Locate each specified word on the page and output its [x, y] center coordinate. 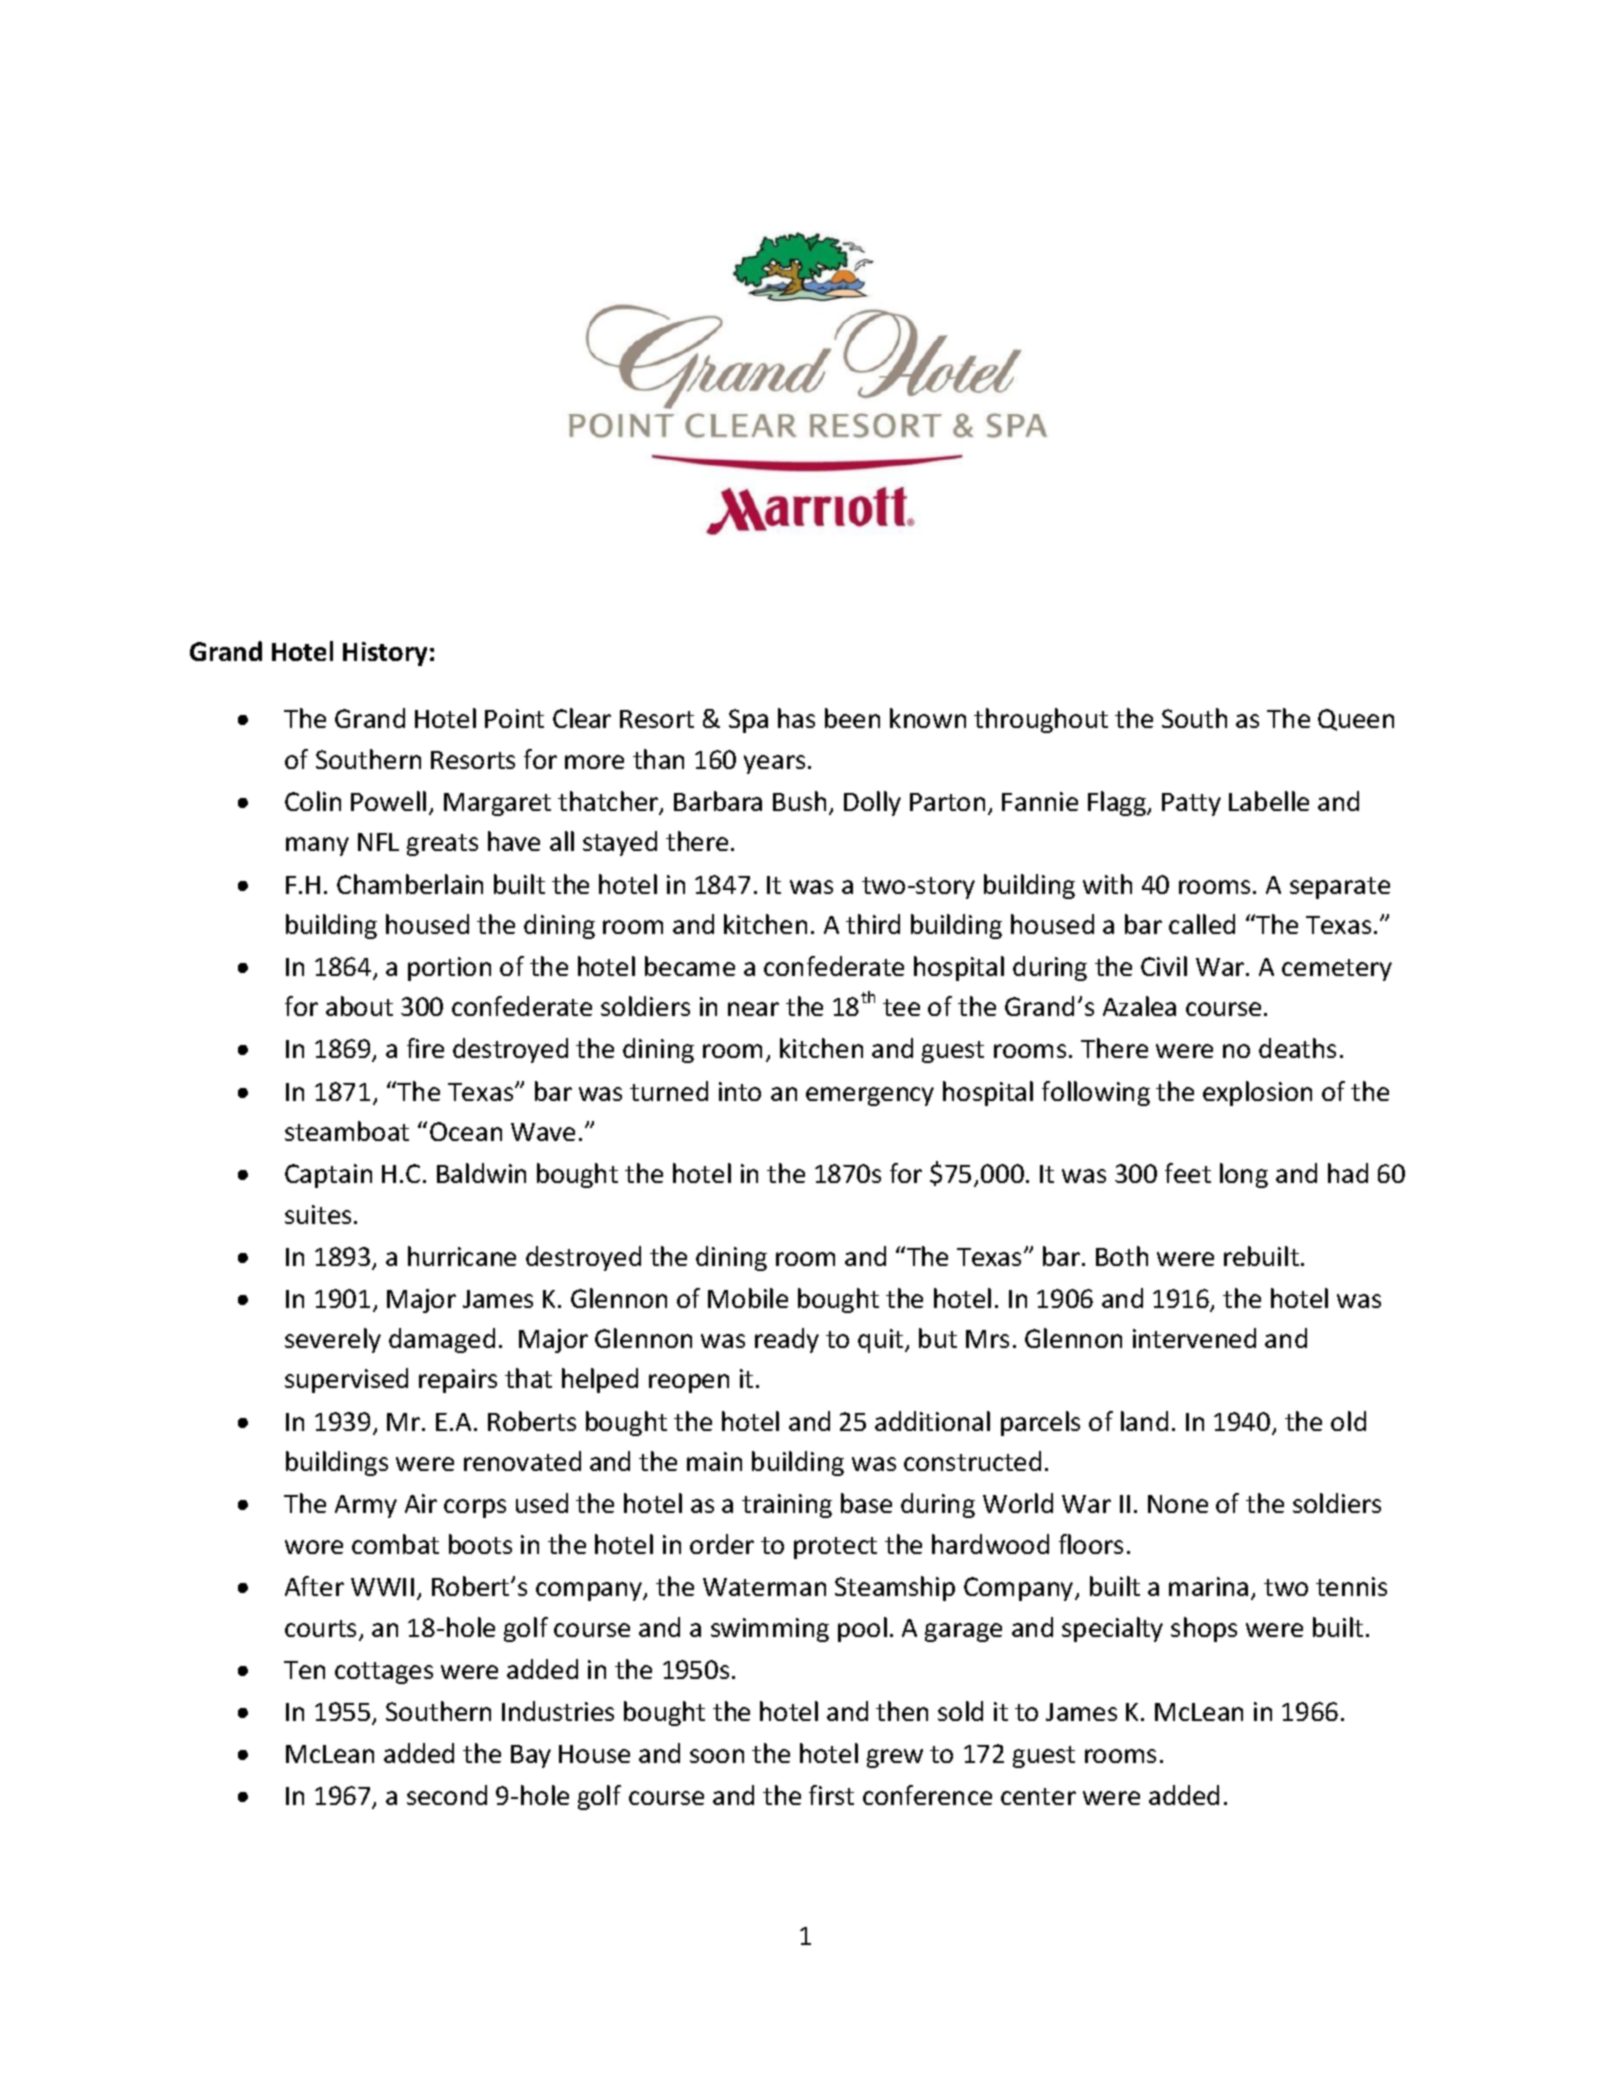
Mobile [748, 1298]
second [447, 1795]
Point [514, 718]
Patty [1191, 804]
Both [1122, 1256]
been [852, 718]
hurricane [462, 1256]
